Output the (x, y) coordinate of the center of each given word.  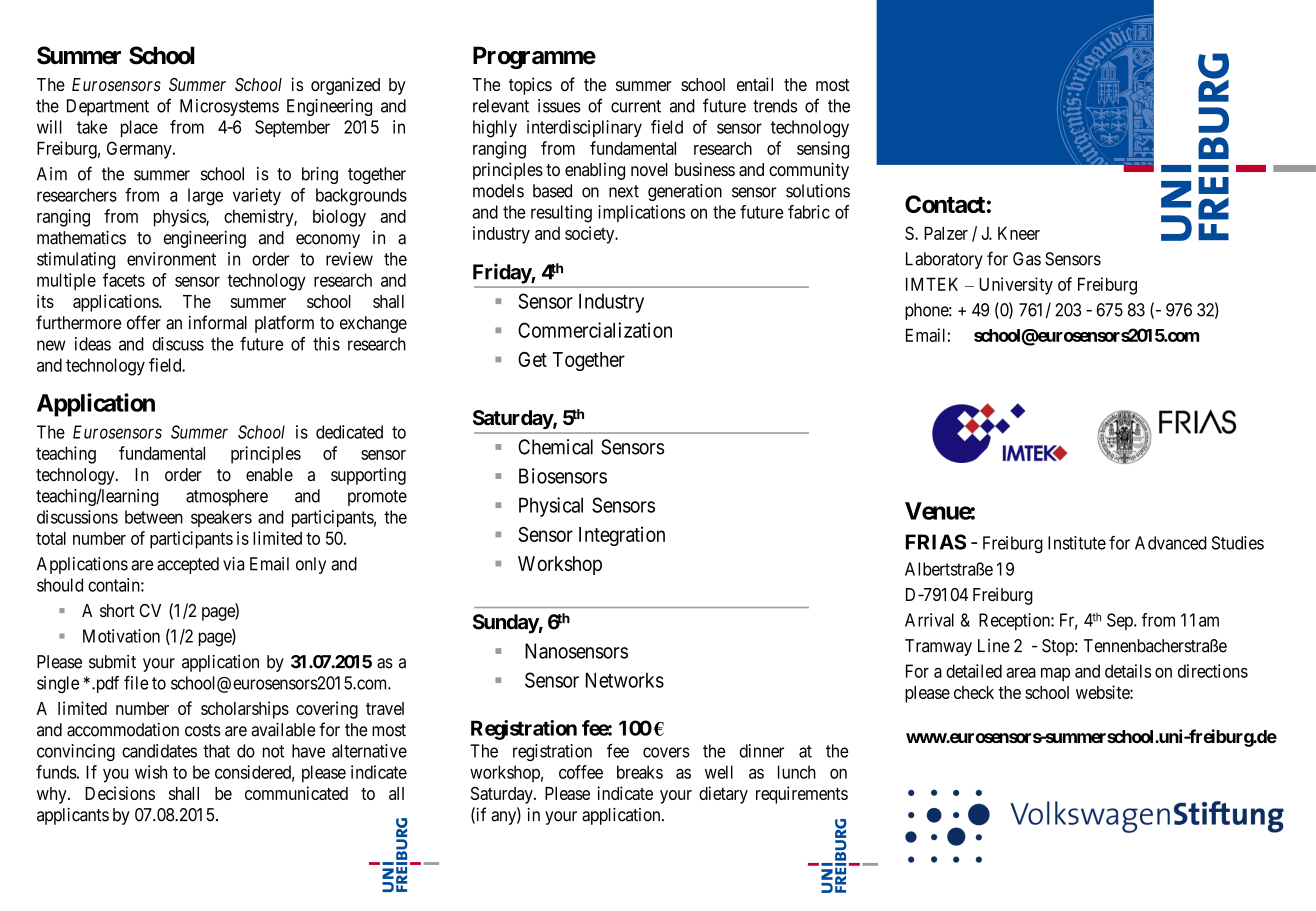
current (636, 106)
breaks (640, 772)
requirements (802, 795)
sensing (823, 150)
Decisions (120, 793)
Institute (1077, 543)
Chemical (555, 447)
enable (269, 474)
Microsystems (229, 107)
